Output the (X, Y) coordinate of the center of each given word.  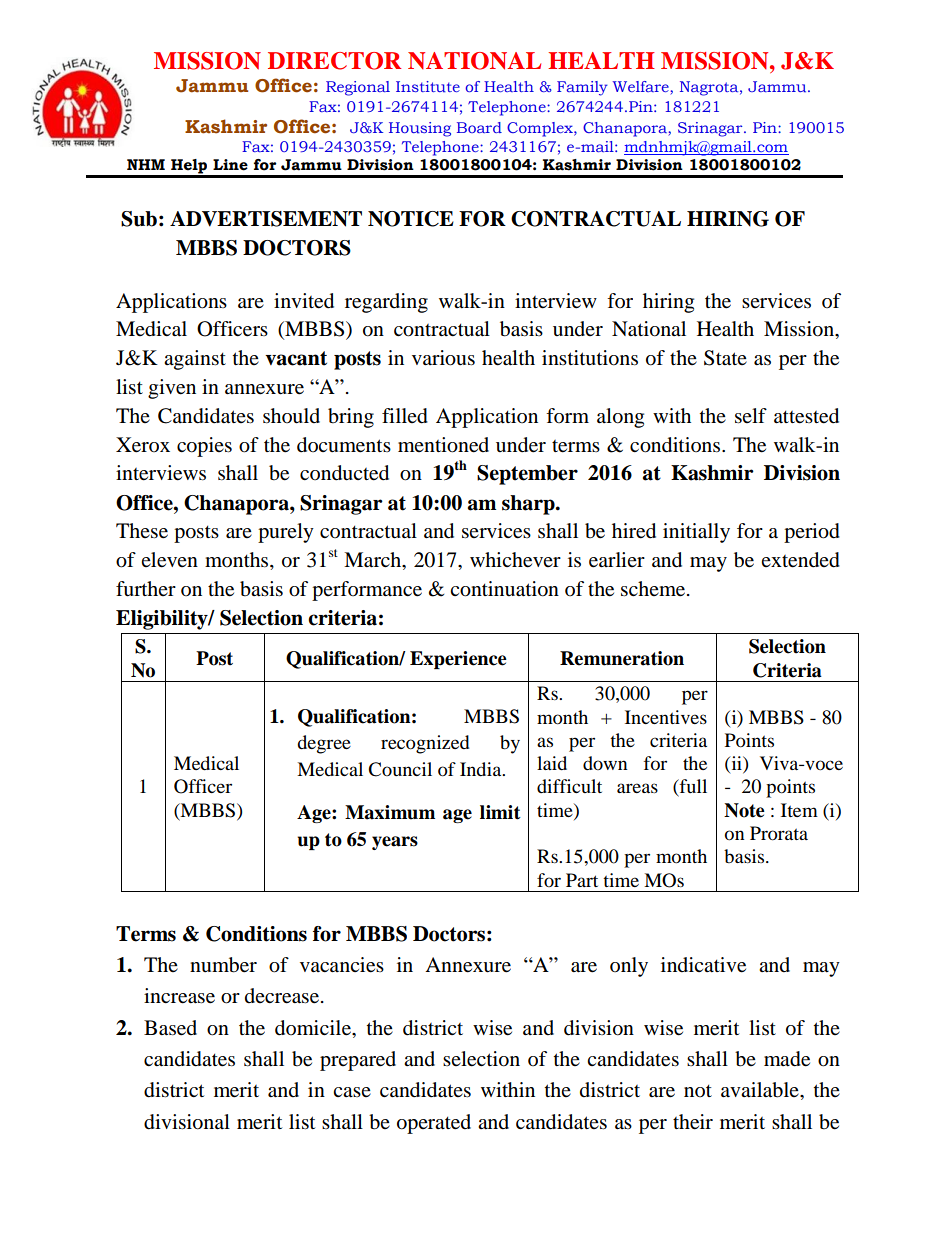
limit (500, 812)
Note (744, 810)
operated (434, 1124)
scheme (654, 589)
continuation (504, 589)
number (223, 965)
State (725, 358)
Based (170, 1028)
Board (479, 127)
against (195, 360)
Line (230, 165)
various (443, 358)
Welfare (642, 88)
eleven (169, 560)
